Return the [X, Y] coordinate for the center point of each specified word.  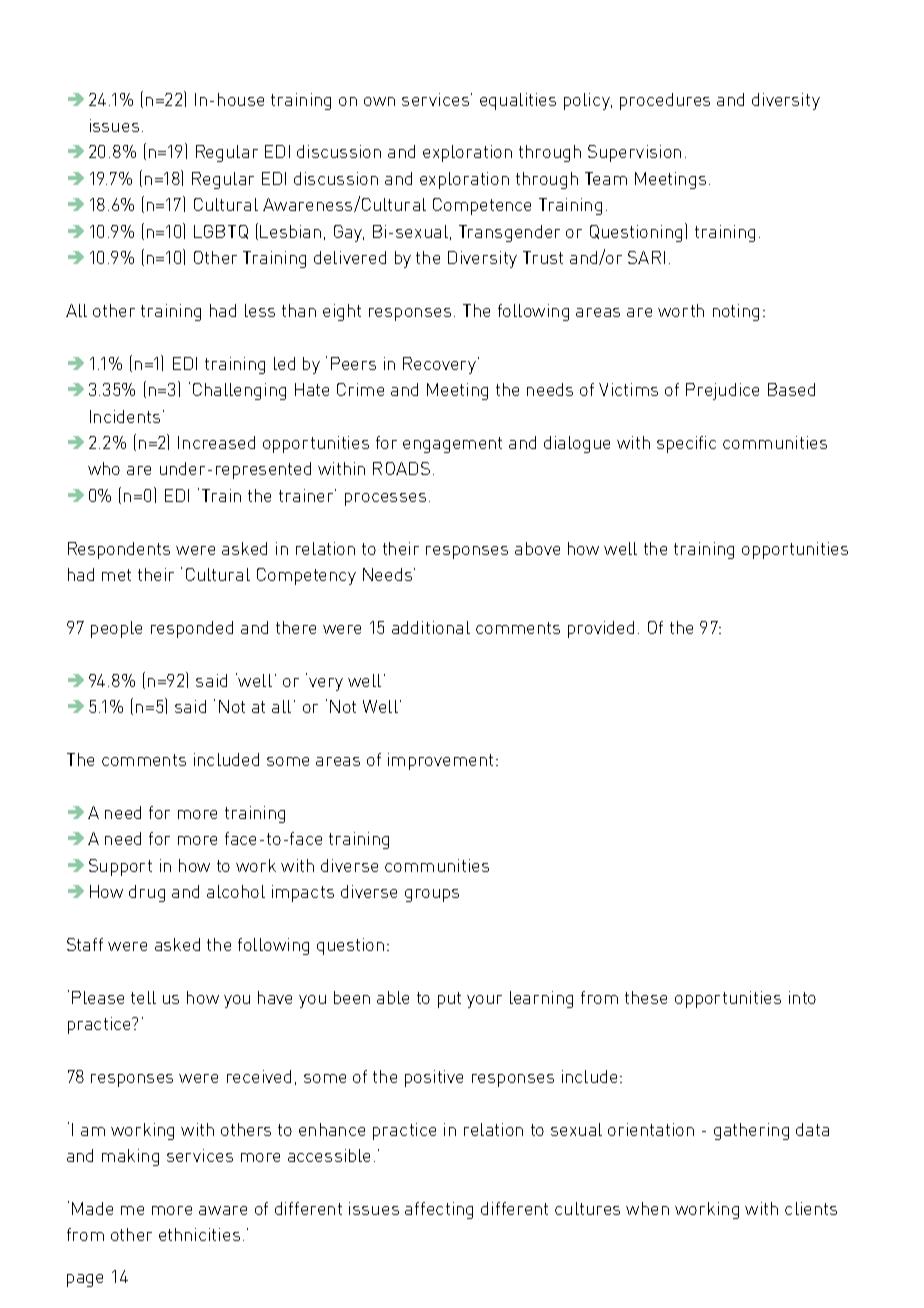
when [647, 1208]
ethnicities [199, 1234]
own [379, 101]
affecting [439, 1210]
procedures [665, 101]
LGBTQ [221, 232]
